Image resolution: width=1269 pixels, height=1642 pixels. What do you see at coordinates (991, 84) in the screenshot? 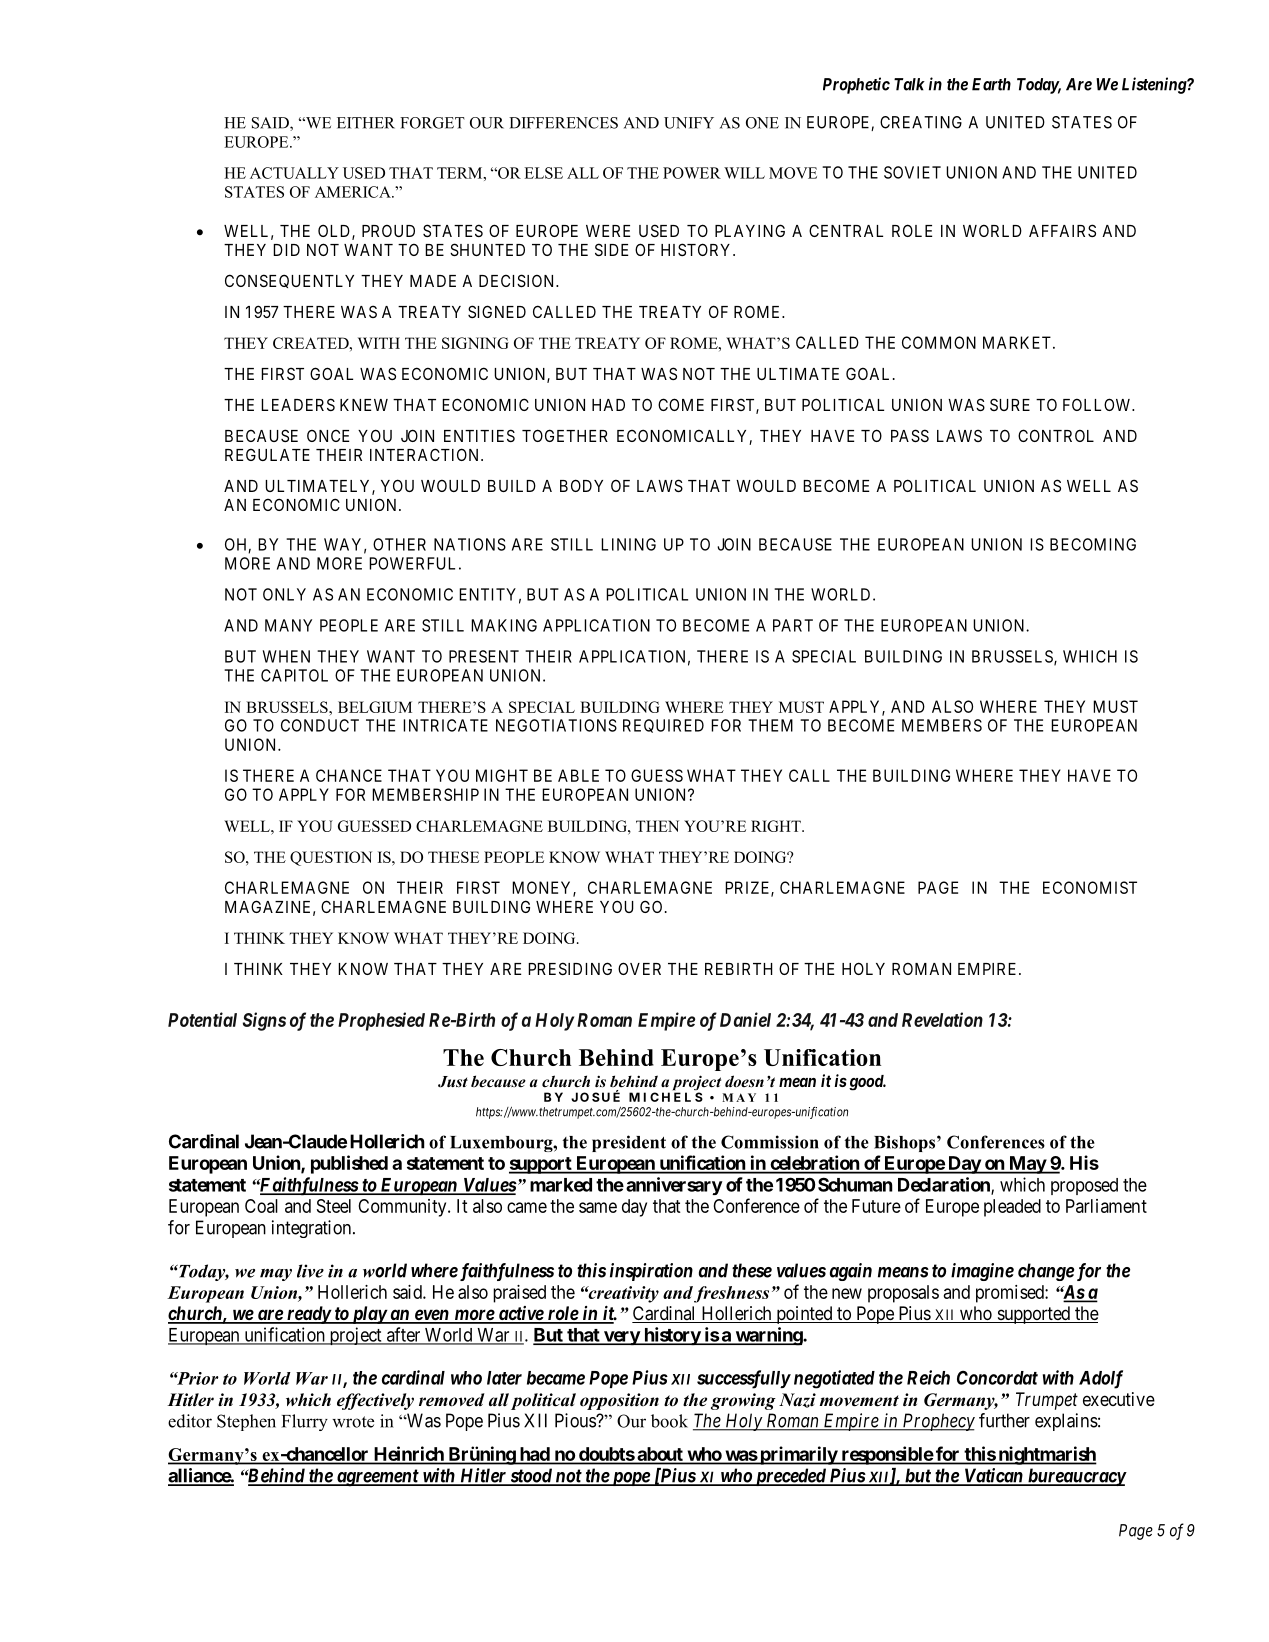
I see `Earth` at bounding box center [991, 84].
